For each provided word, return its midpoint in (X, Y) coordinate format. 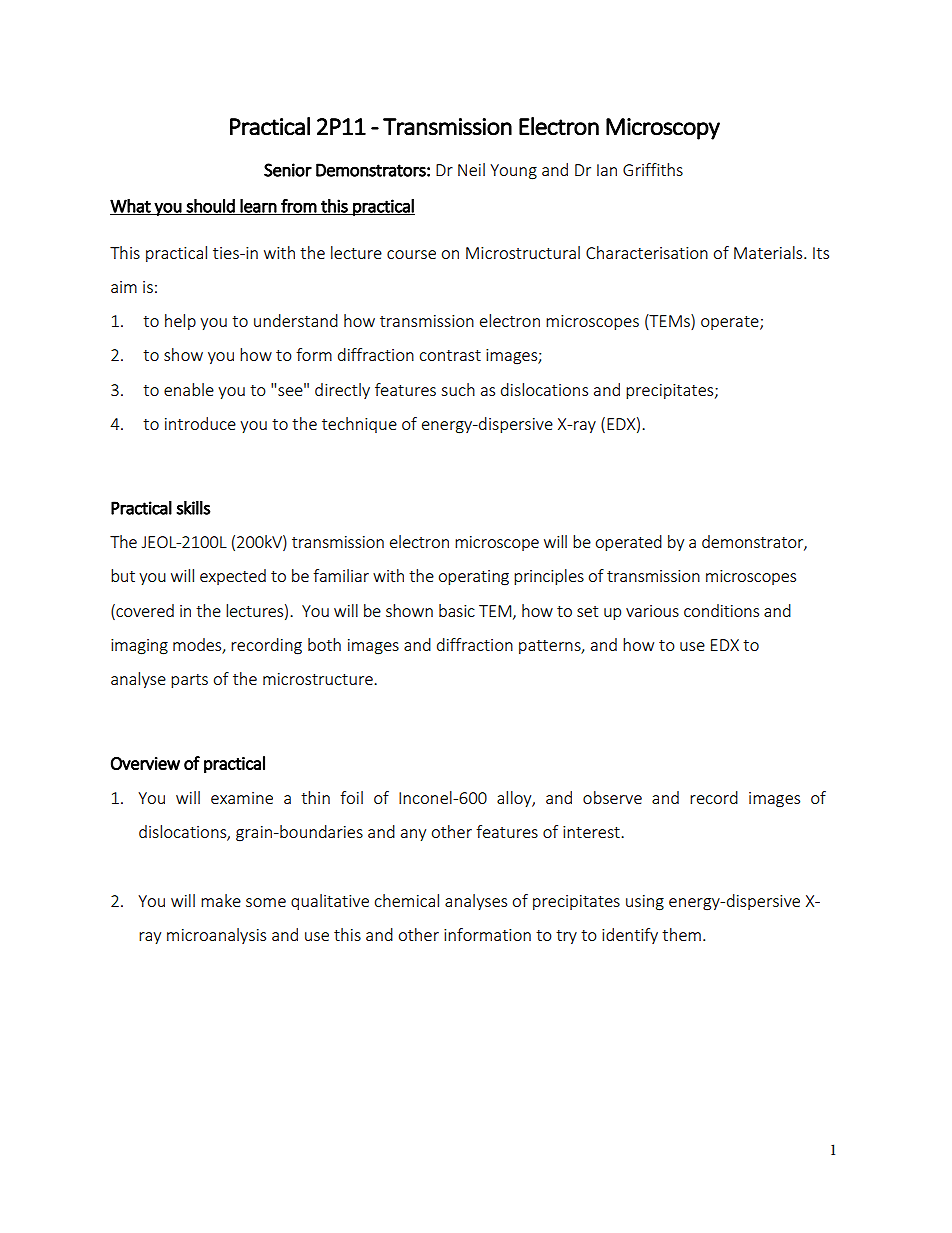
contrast (450, 355)
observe (612, 797)
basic (457, 610)
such (458, 389)
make (221, 900)
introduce (200, 423)
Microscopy (663, 129)
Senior (288, 170)
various (652, 611)
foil (351, 797)
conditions (721, 610)
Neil (471, 169)
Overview (145, 763)
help (180, 322)
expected (233, 577)
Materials (769, 252)
